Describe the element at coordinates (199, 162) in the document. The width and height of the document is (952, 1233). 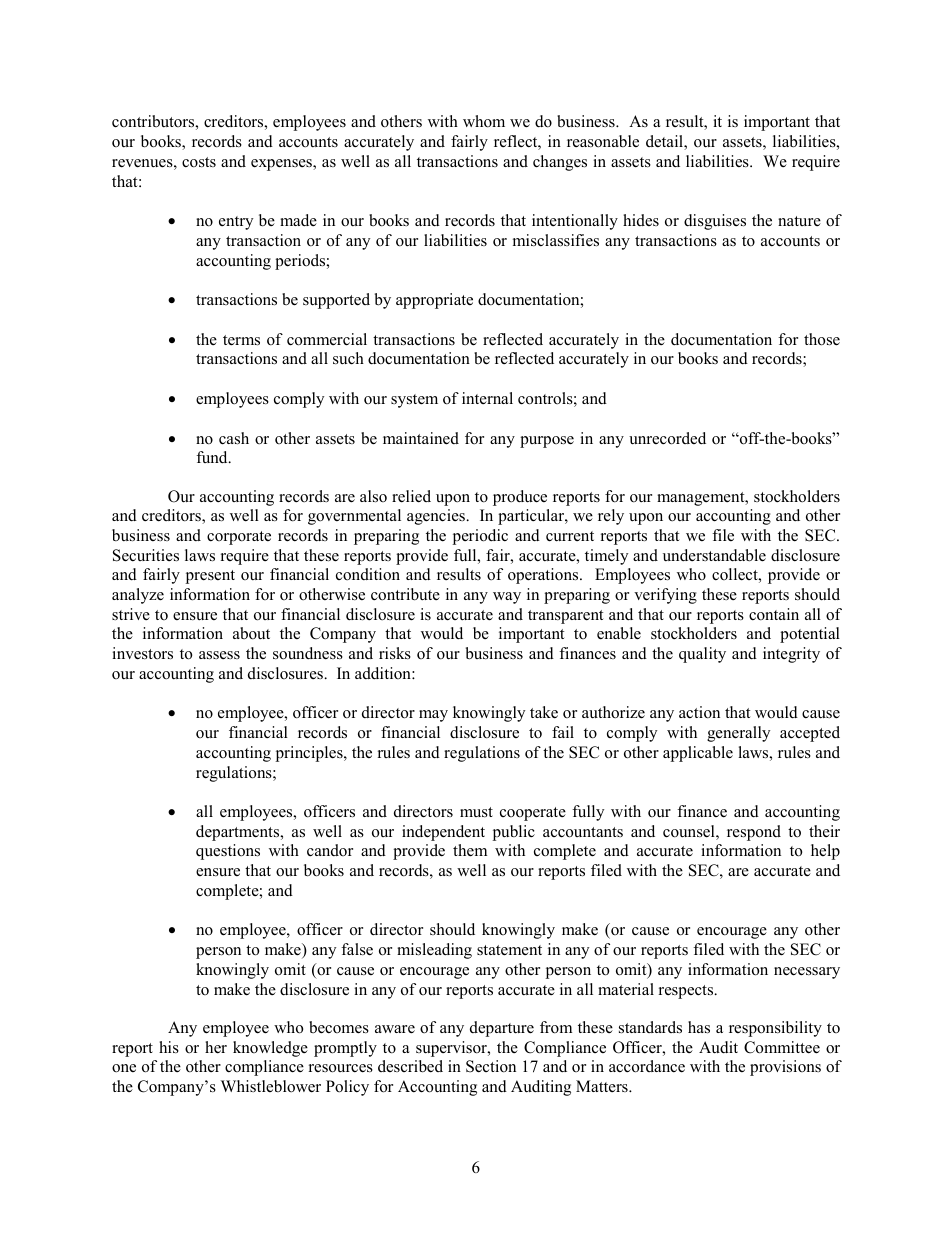
I see `costs` at that location.
